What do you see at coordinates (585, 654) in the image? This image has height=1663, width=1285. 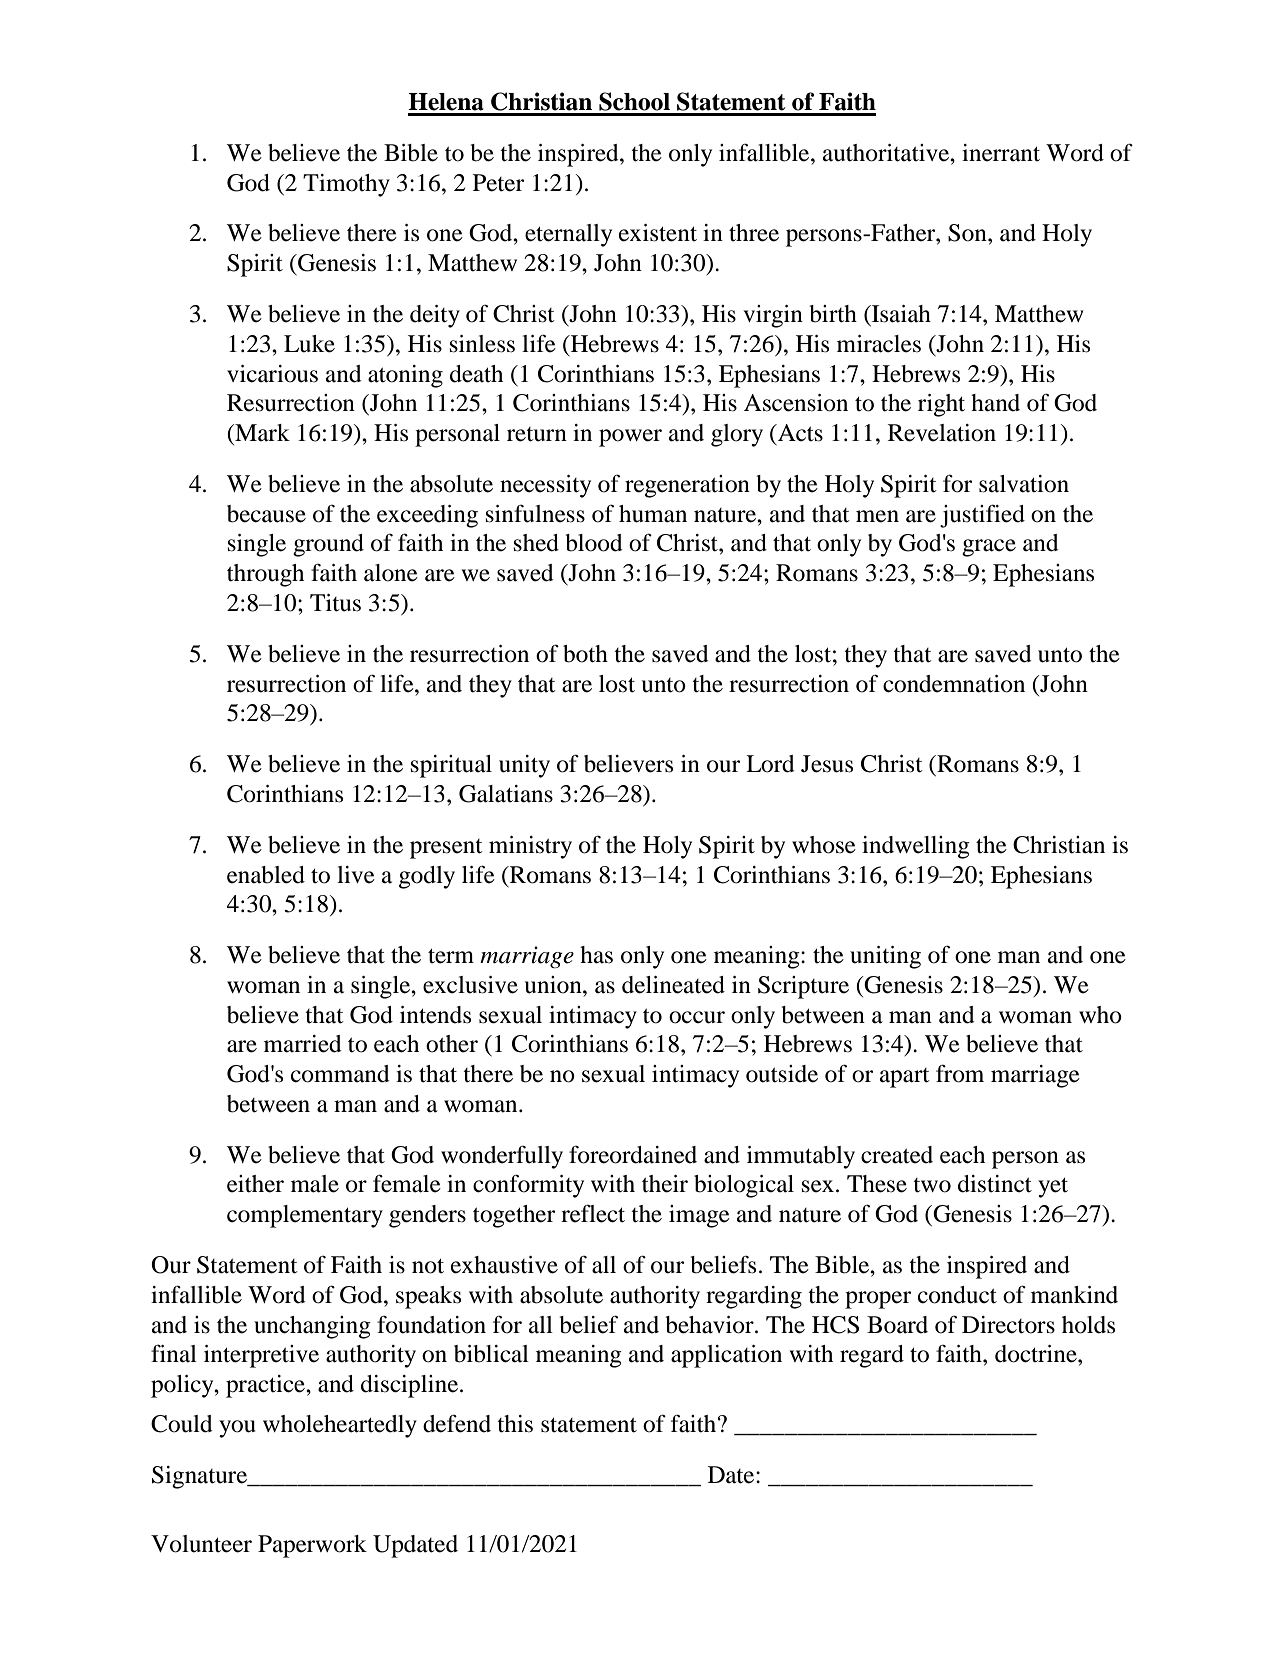 I see `both` at bounding box center [585, 654].
